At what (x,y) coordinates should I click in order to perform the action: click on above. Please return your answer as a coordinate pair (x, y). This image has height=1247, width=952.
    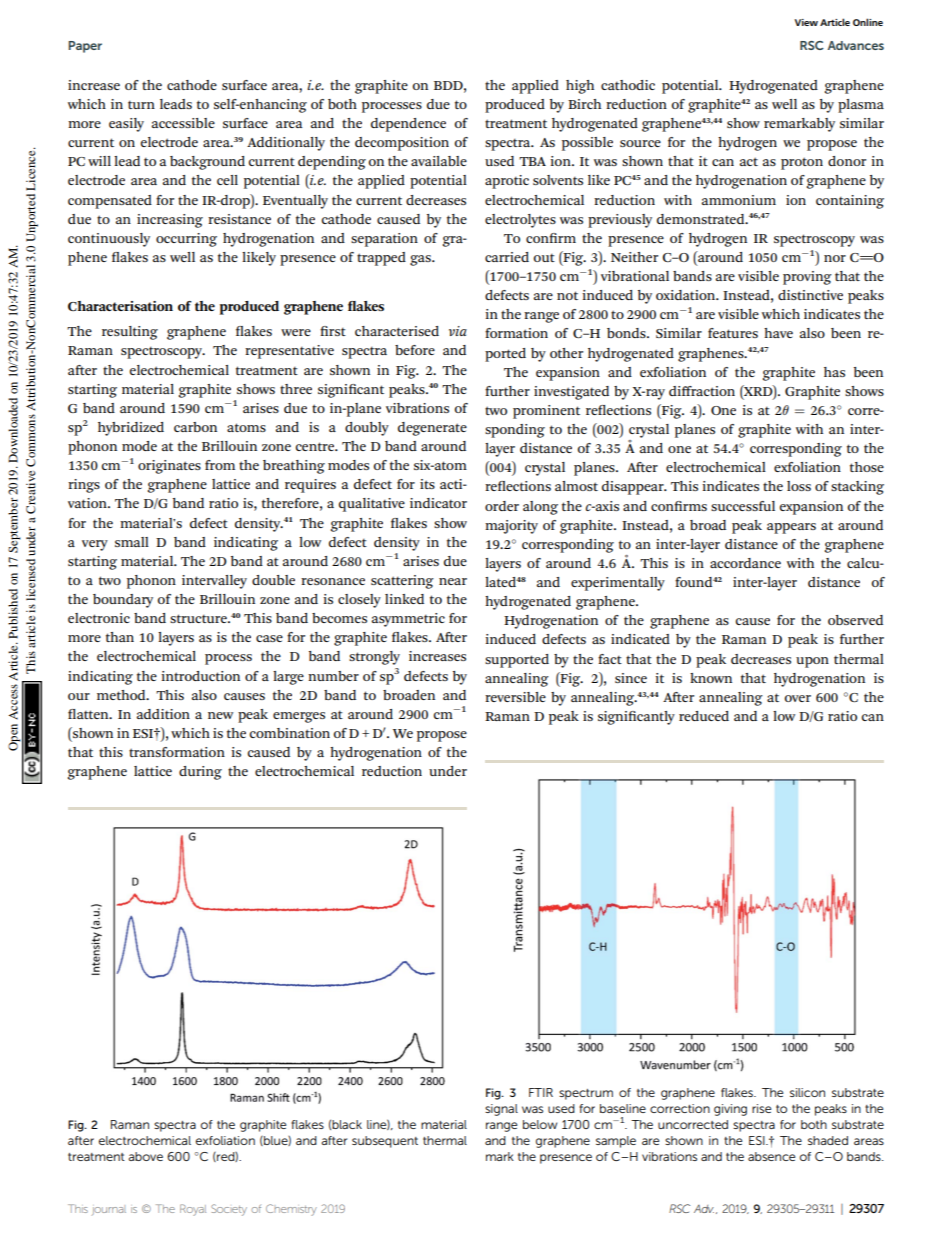
    Looking at the image, I should click on (145, 1156).
